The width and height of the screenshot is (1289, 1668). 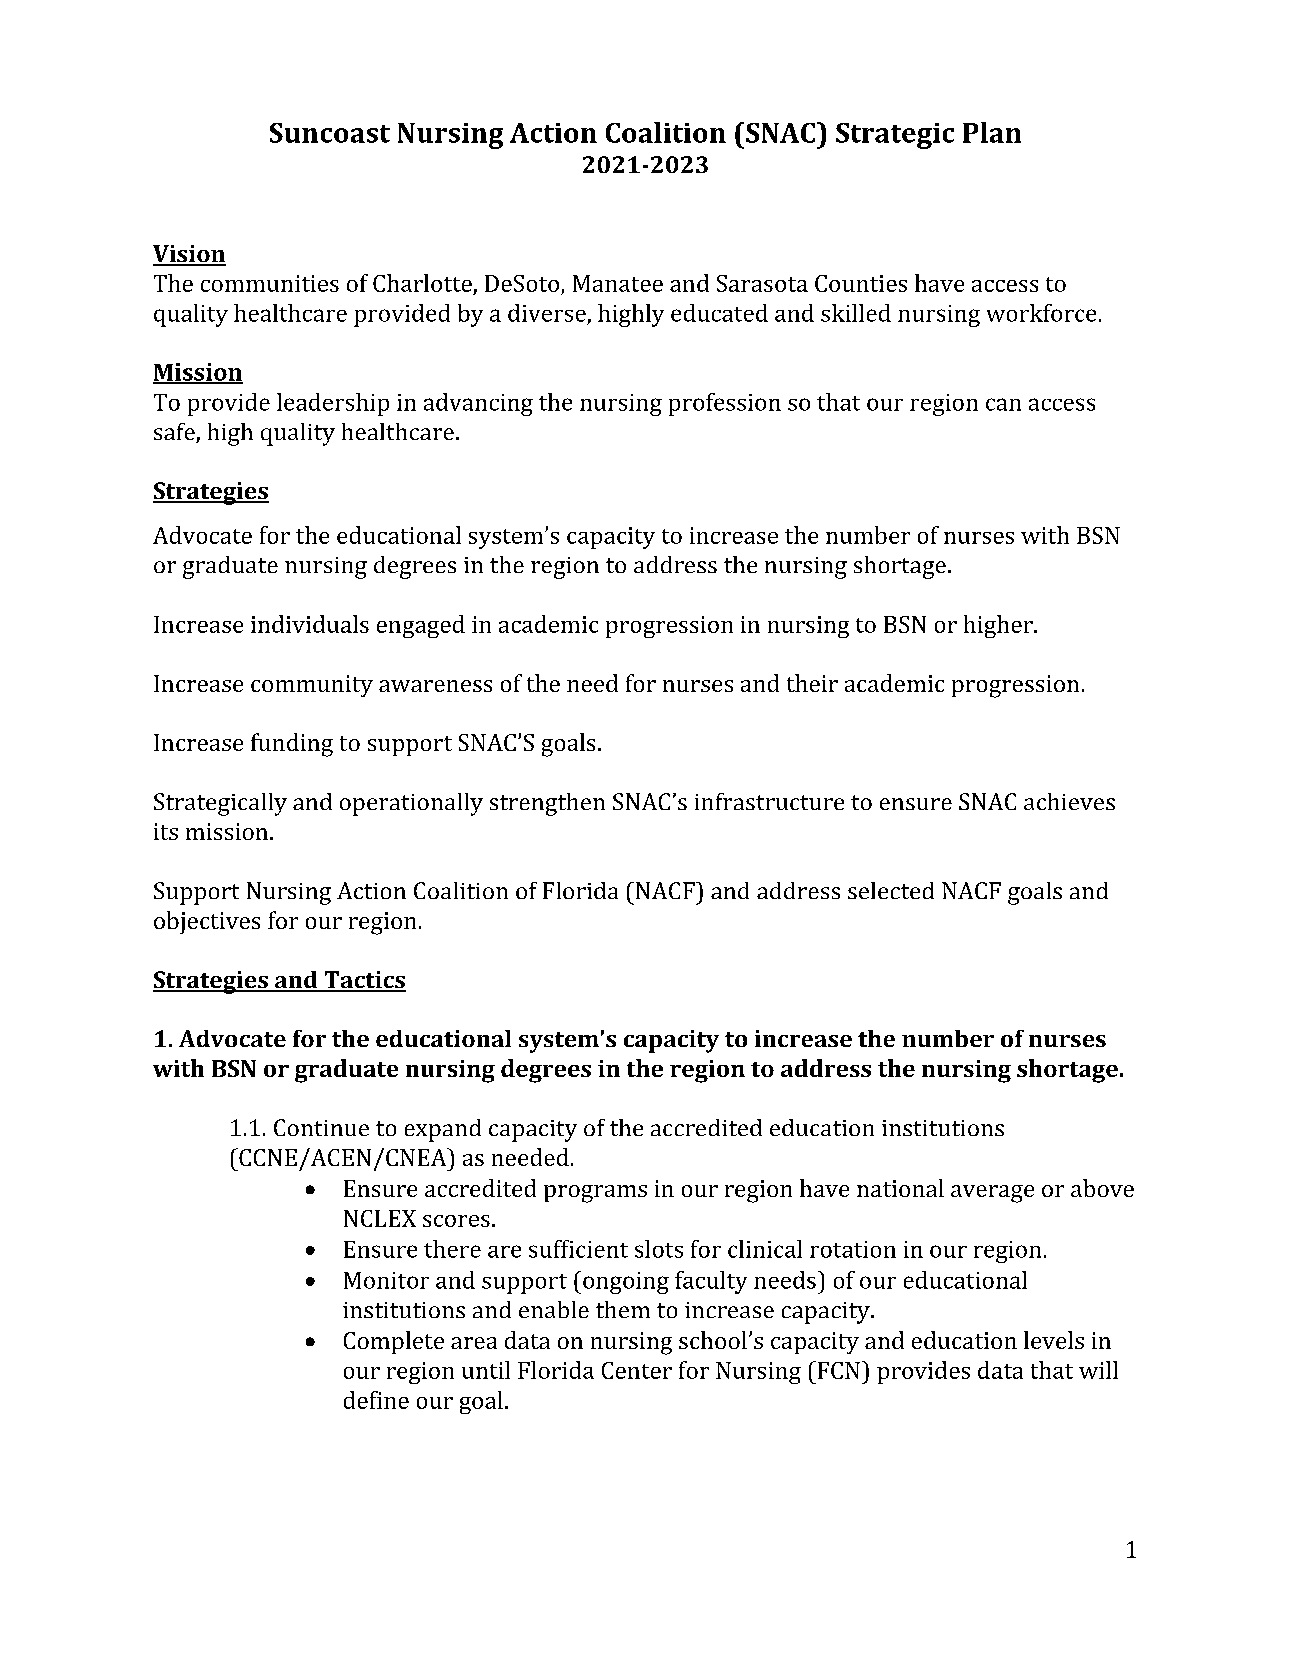 I want to click on Suncoast, so click(x=330, y=133).
